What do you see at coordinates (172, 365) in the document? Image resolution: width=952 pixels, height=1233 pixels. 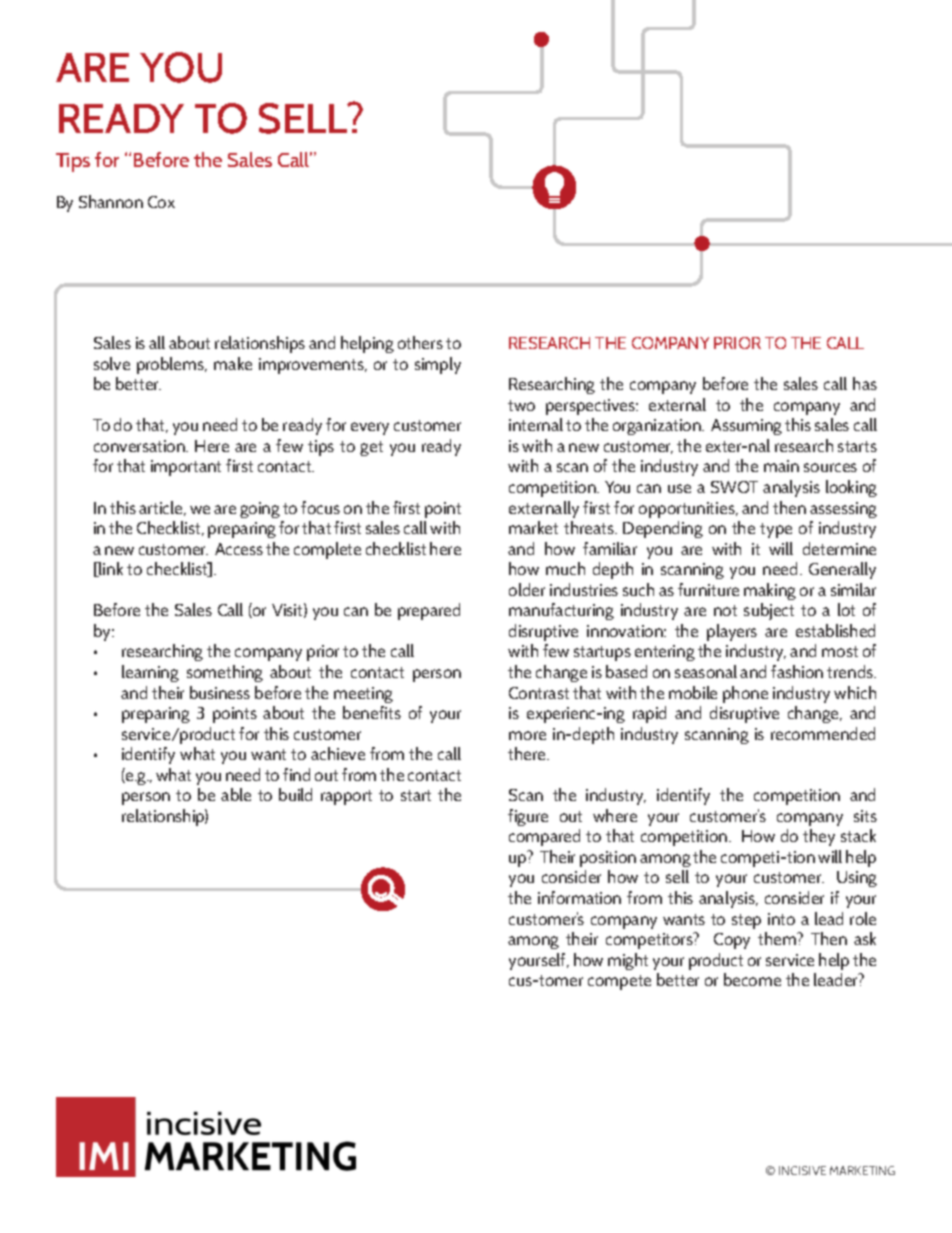 I see `problems` at bounding box center [172, 365].
